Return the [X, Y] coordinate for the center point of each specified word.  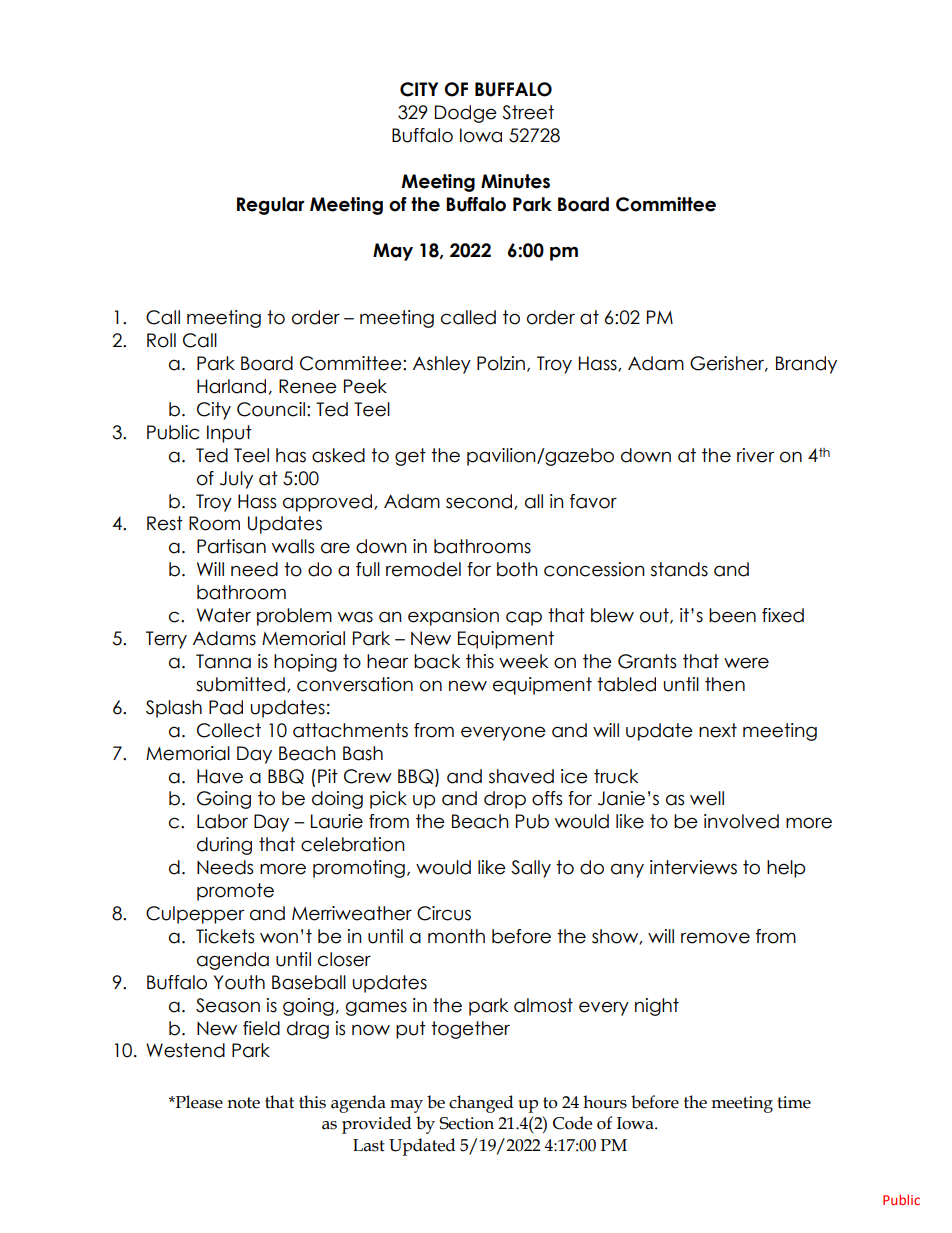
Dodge [466, 114]
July [236, 480]
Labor [222, 821]
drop [505, 800]
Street [528, 112]
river [755, 455]
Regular [271, 206]
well [707, 798]
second [480, 502]
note [243, 1103]
